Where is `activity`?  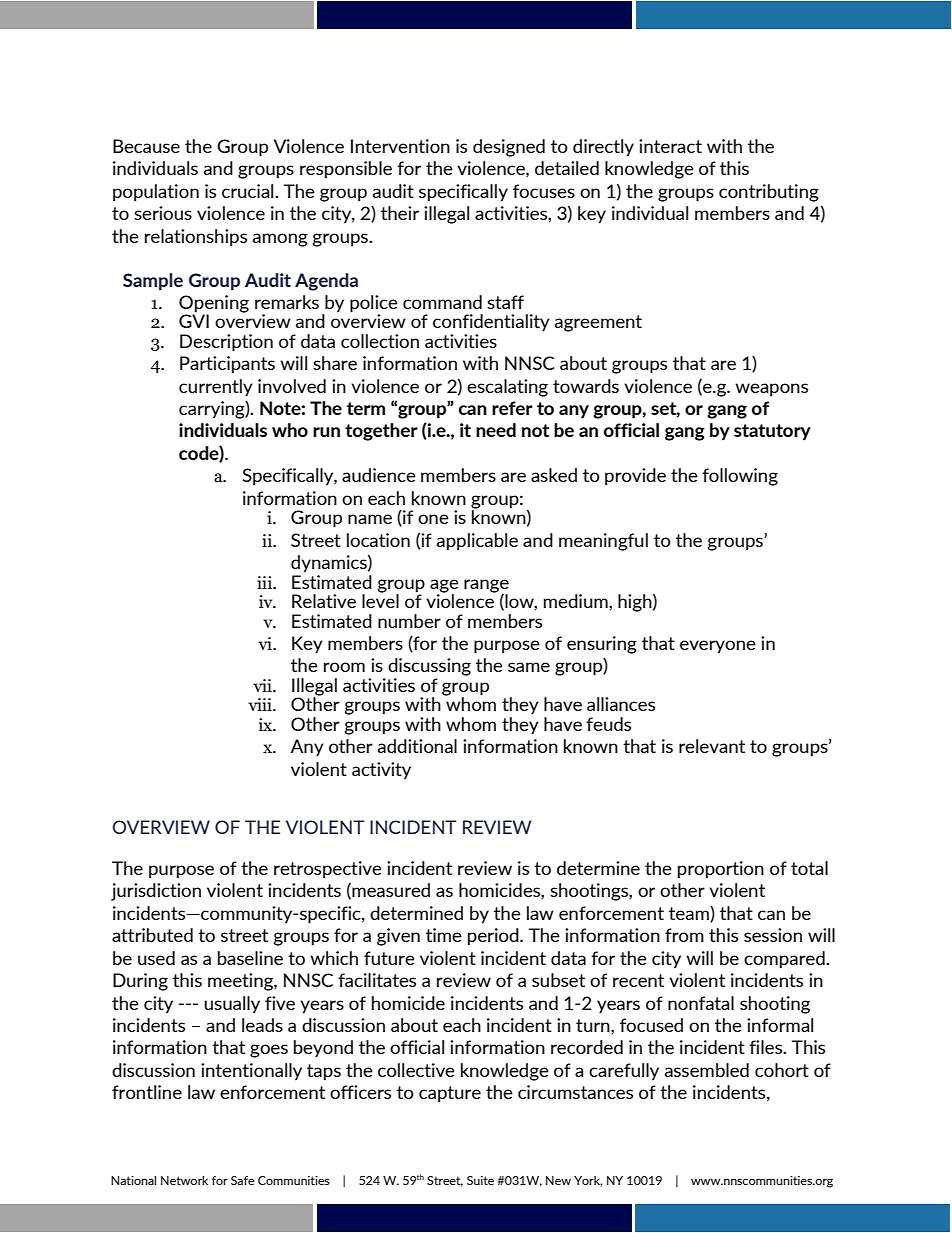
activity is located at coordinates (381, 771).
